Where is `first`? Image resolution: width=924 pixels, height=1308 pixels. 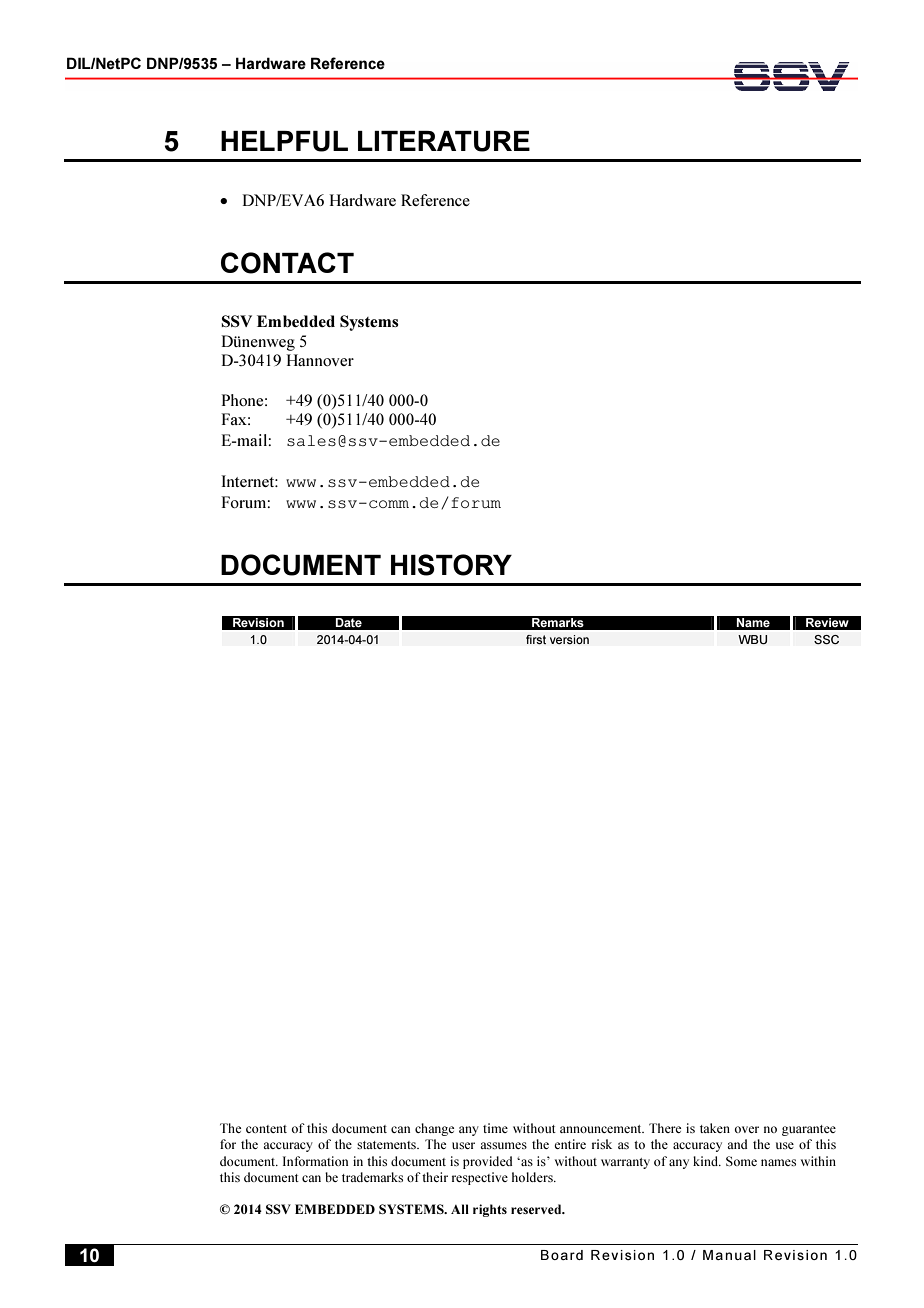
first is located at coordinates (536, 640).
